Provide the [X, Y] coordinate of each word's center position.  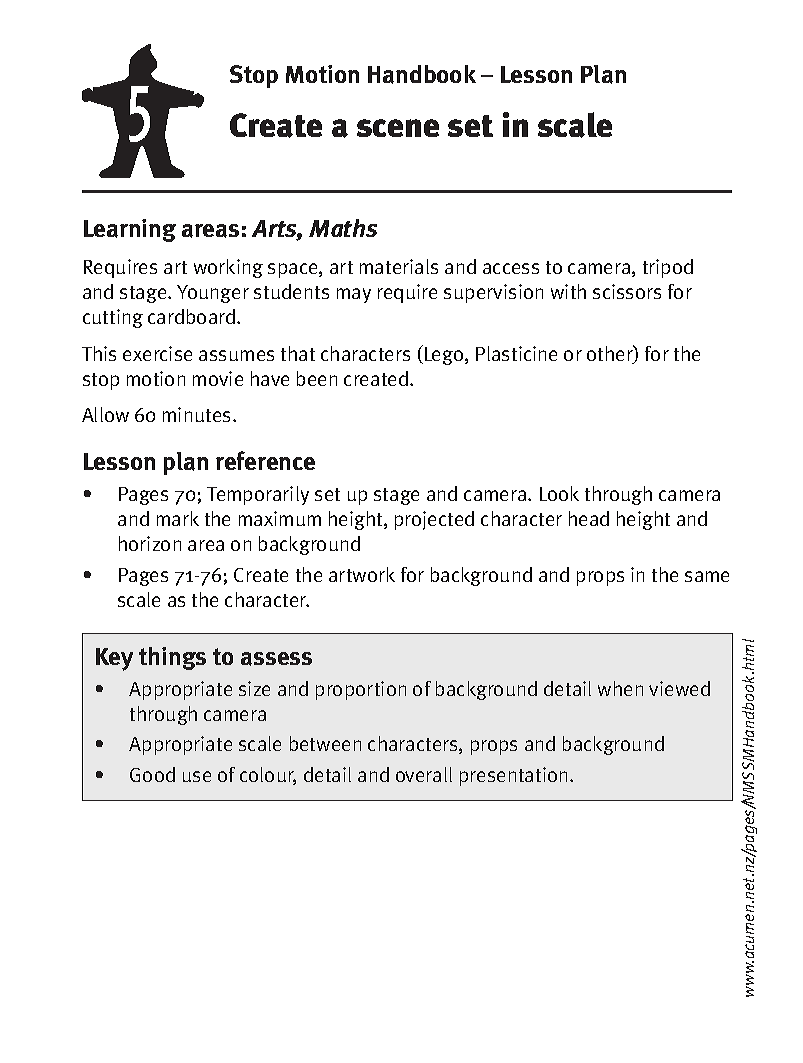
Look [559, 493]
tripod [668, 268]
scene [398, 128]
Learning [130, 230]
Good [152, 774]
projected [434, 520]
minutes [198, 414]
